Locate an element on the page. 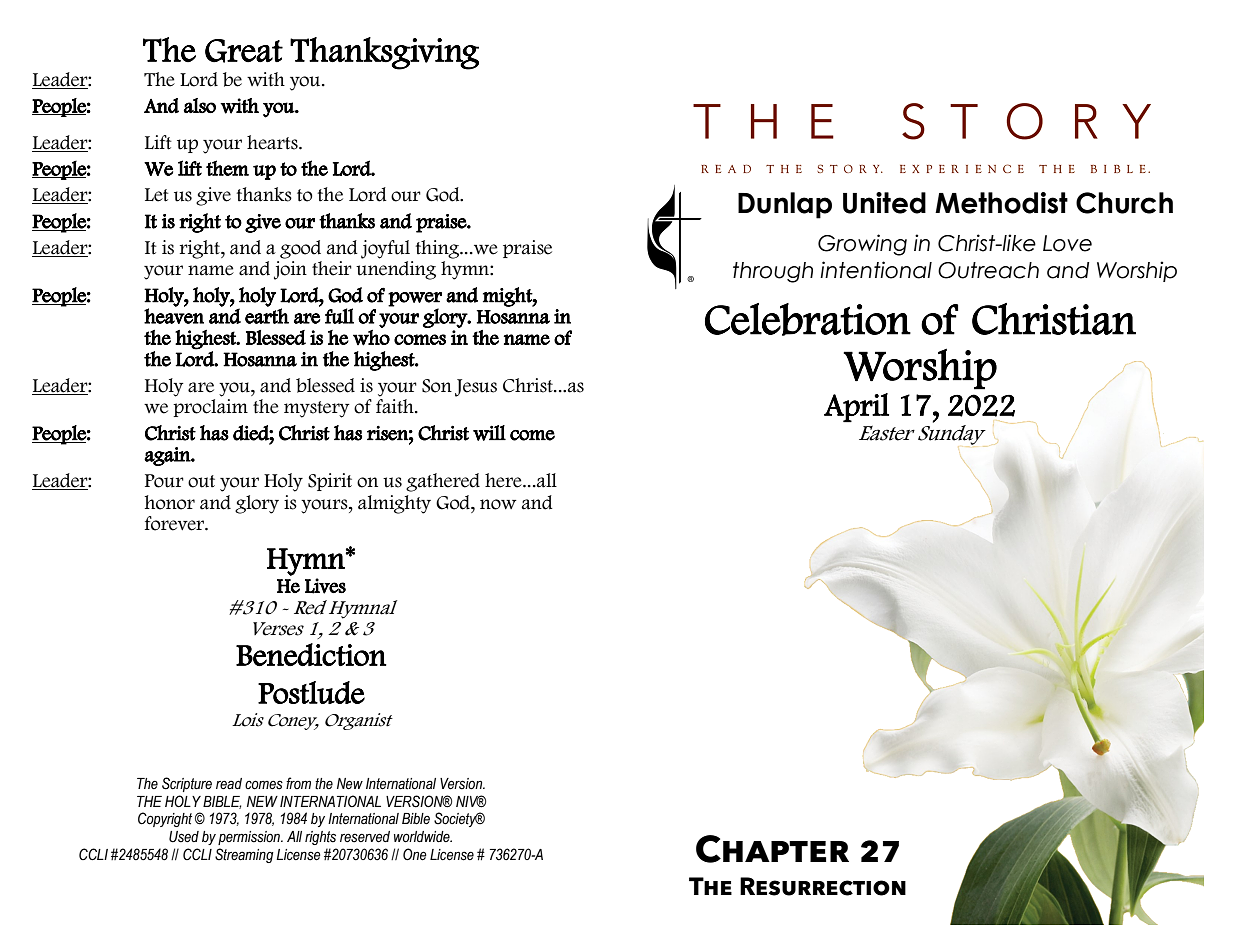 Image resolution: width=1233 pixels, height=952 pixels. Resurrection is located at coordinates (823, 886).
